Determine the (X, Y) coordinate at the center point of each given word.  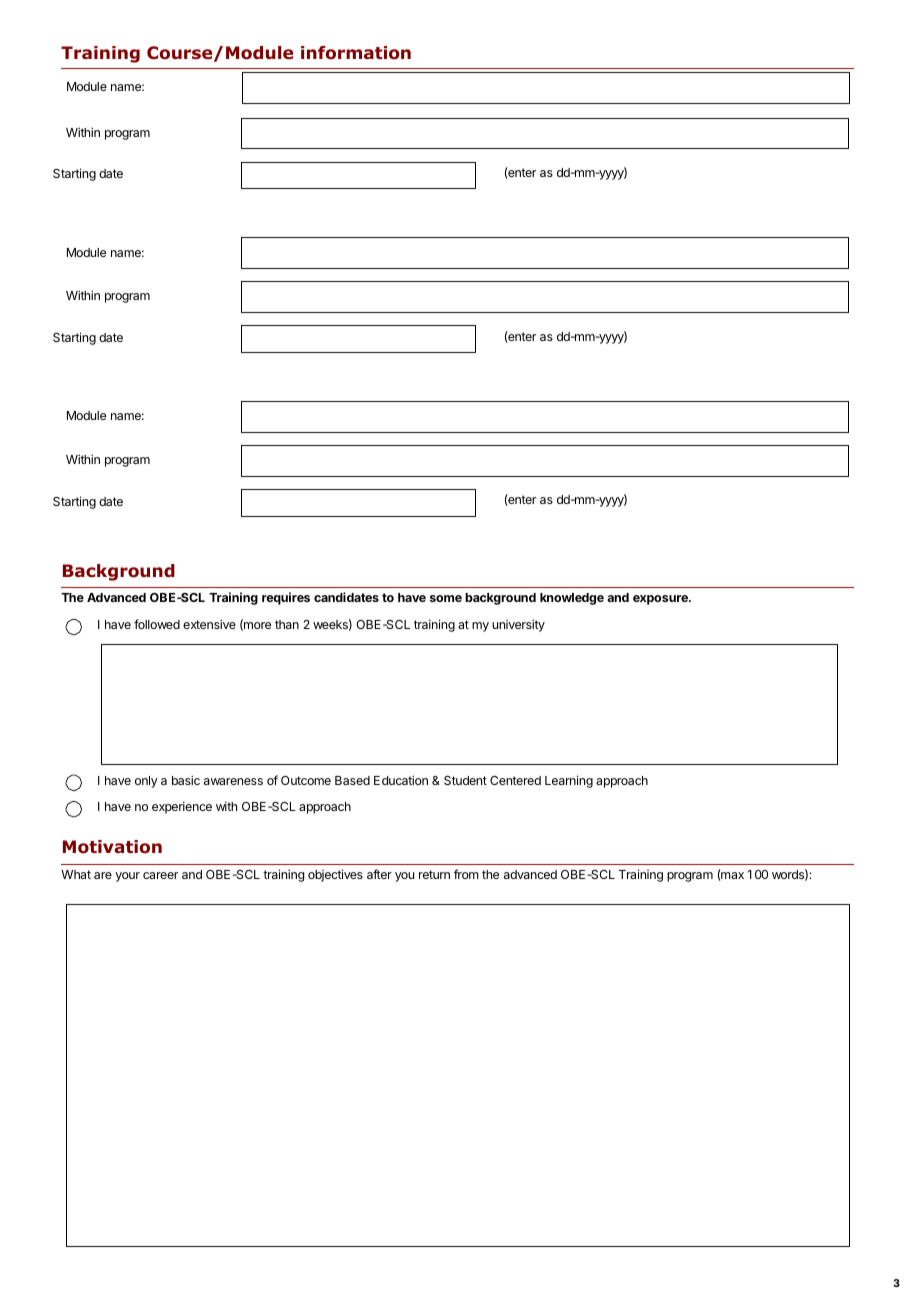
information (356, 53)
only (146, 782)
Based (352, 780)
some (446, 598)
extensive (209, 624)
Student (465, 780)
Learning (569, 781)
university (518, 625)
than (287, 624)
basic (186, 780)
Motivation (112, 847)
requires (286, 598)
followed (157, 624)
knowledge (572, 599)
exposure (661, 600)
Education (401, 780)
